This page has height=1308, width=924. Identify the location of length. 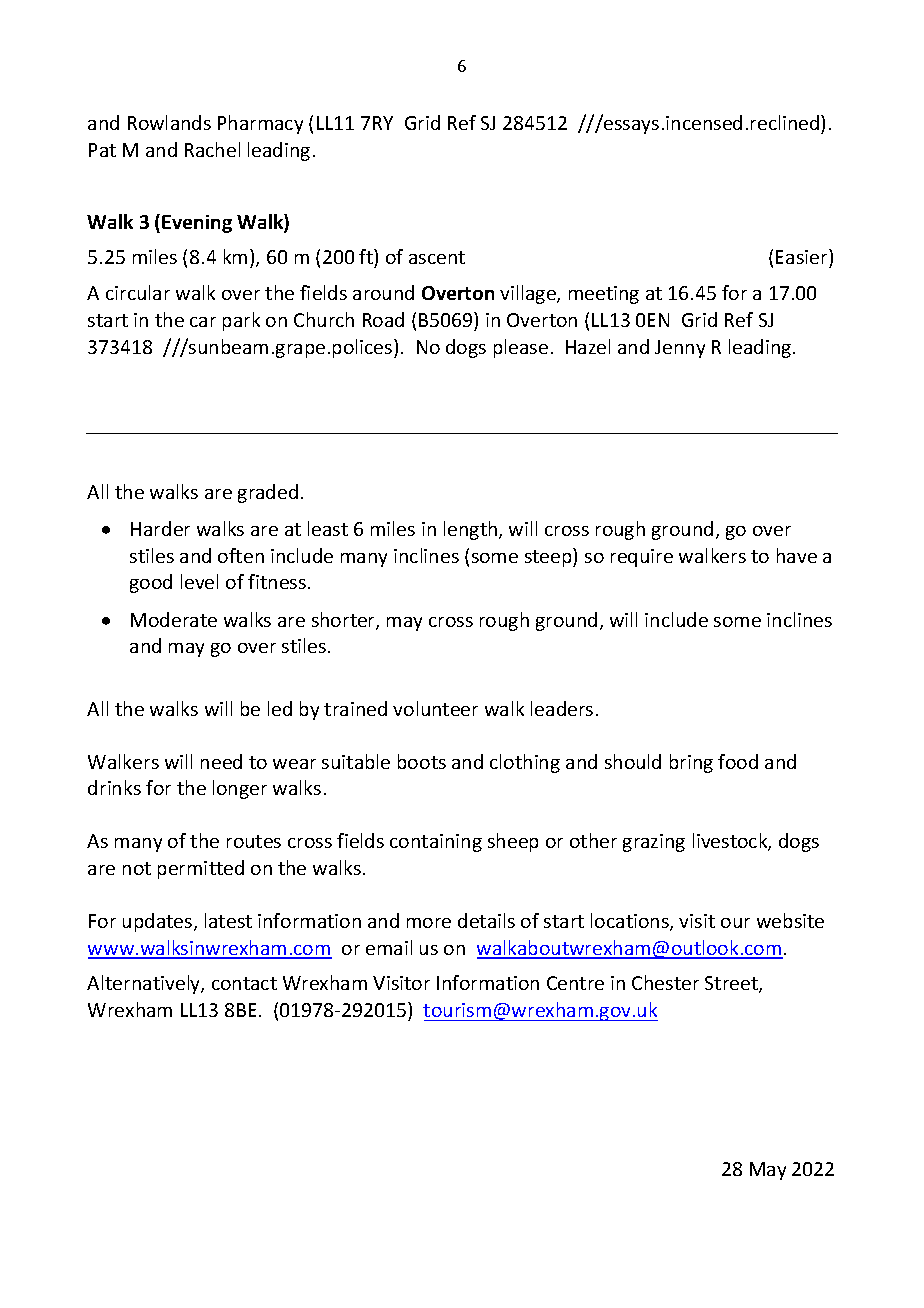
(470, 530).
